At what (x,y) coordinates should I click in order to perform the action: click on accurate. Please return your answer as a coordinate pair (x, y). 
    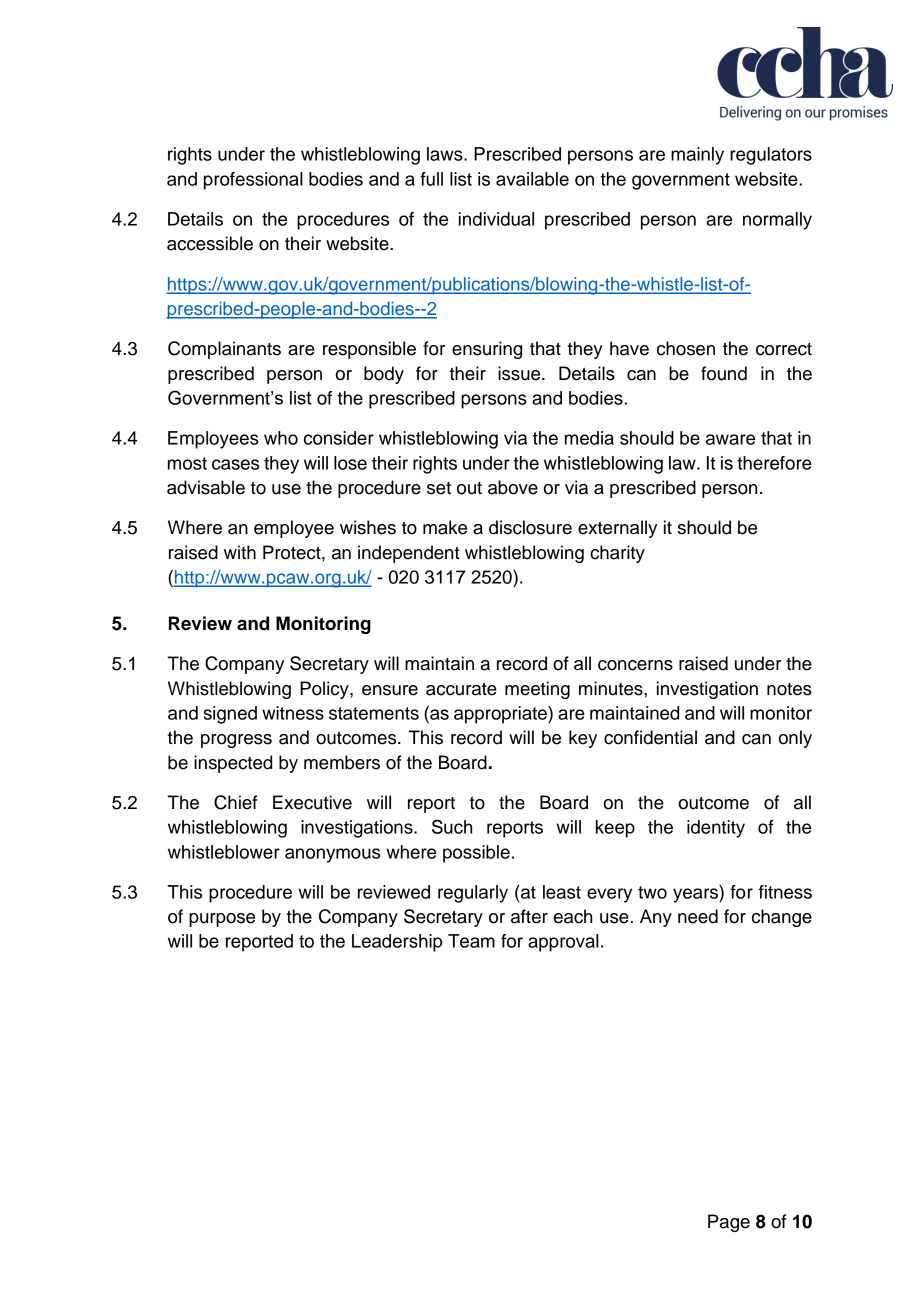
    Looking at the image, I should click on (461, 689).
